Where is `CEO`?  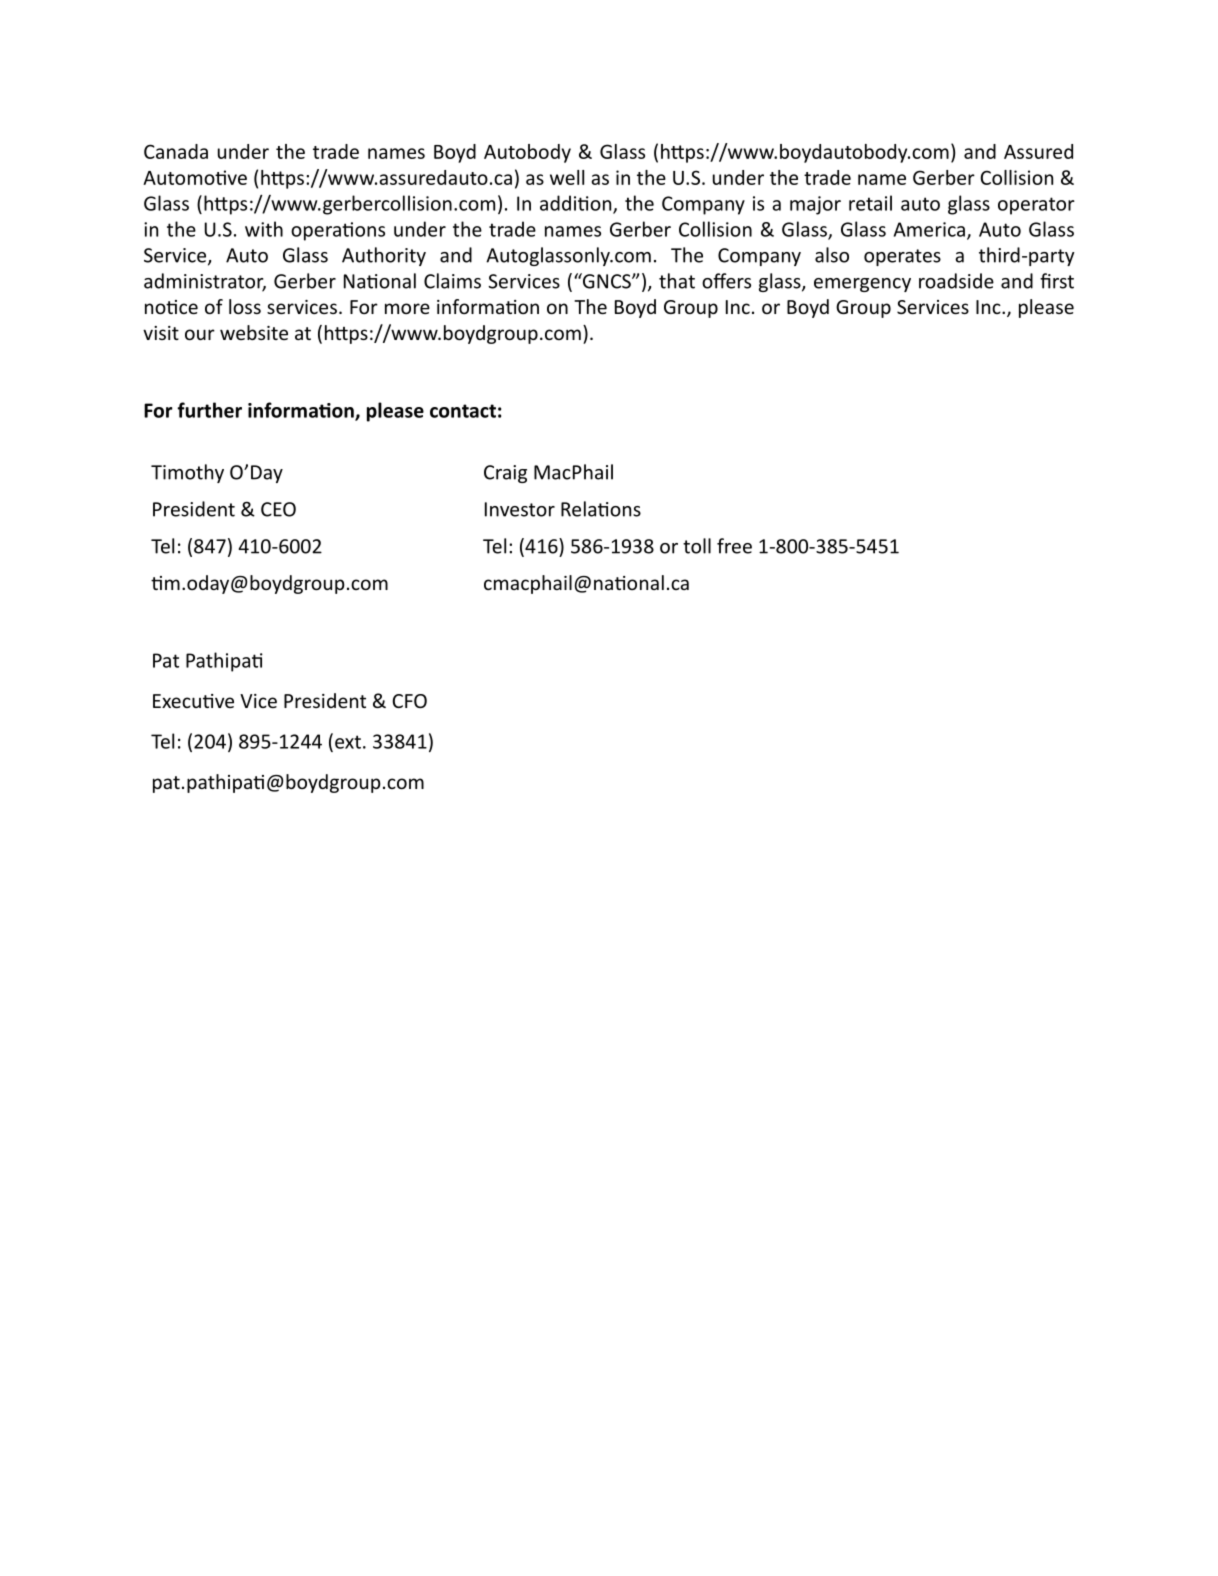
CEO is located at coordinates (278, 509).
